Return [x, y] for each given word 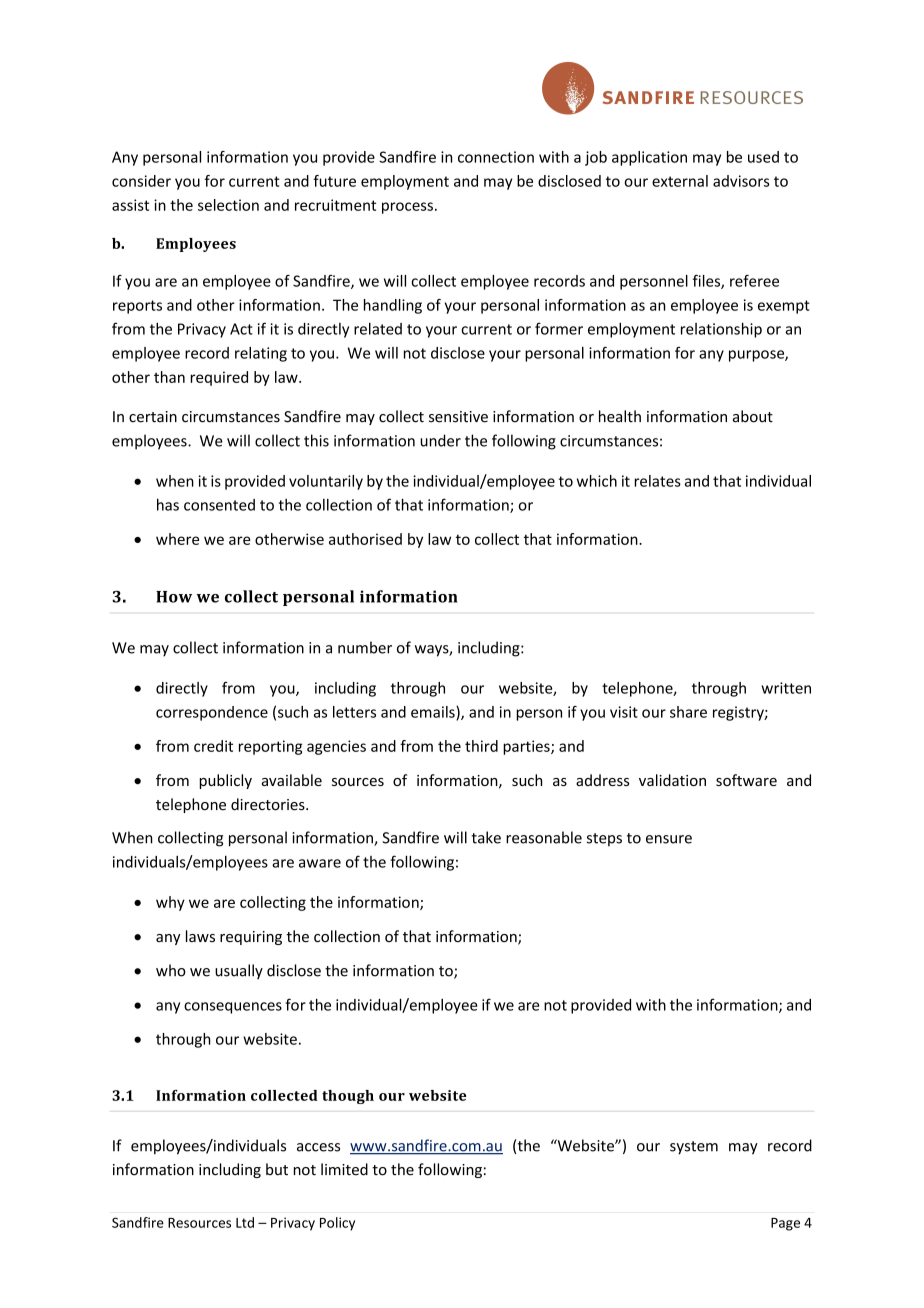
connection [496, 157]
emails [434, 713]
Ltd [245, 1222]
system [694, 1148]
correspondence [212, 713]
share [688, 712]
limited [344, 1169]
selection [228, 205]
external [680, 181]
